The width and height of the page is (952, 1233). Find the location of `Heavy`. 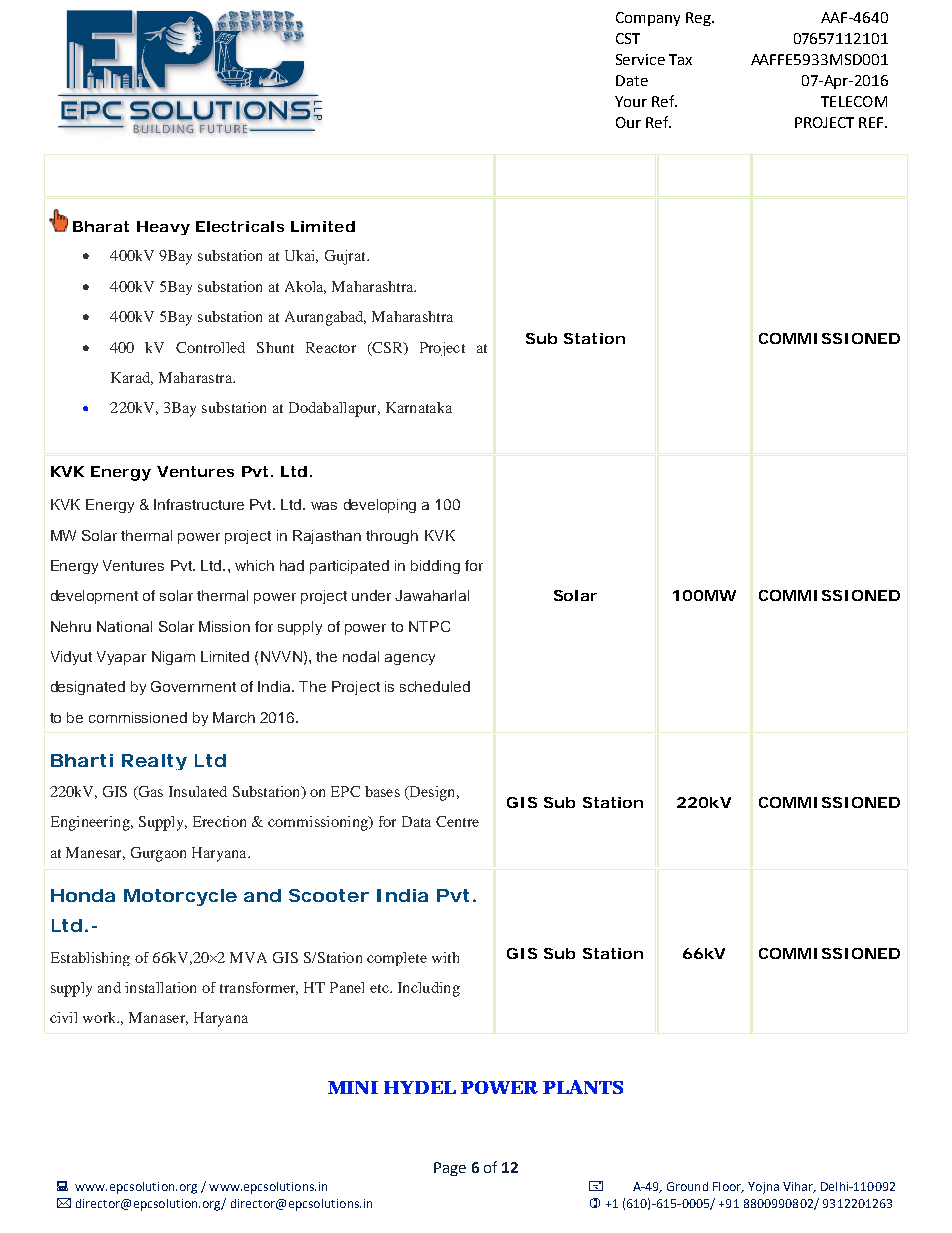

Heavy is located at coordinates (163, 228).
